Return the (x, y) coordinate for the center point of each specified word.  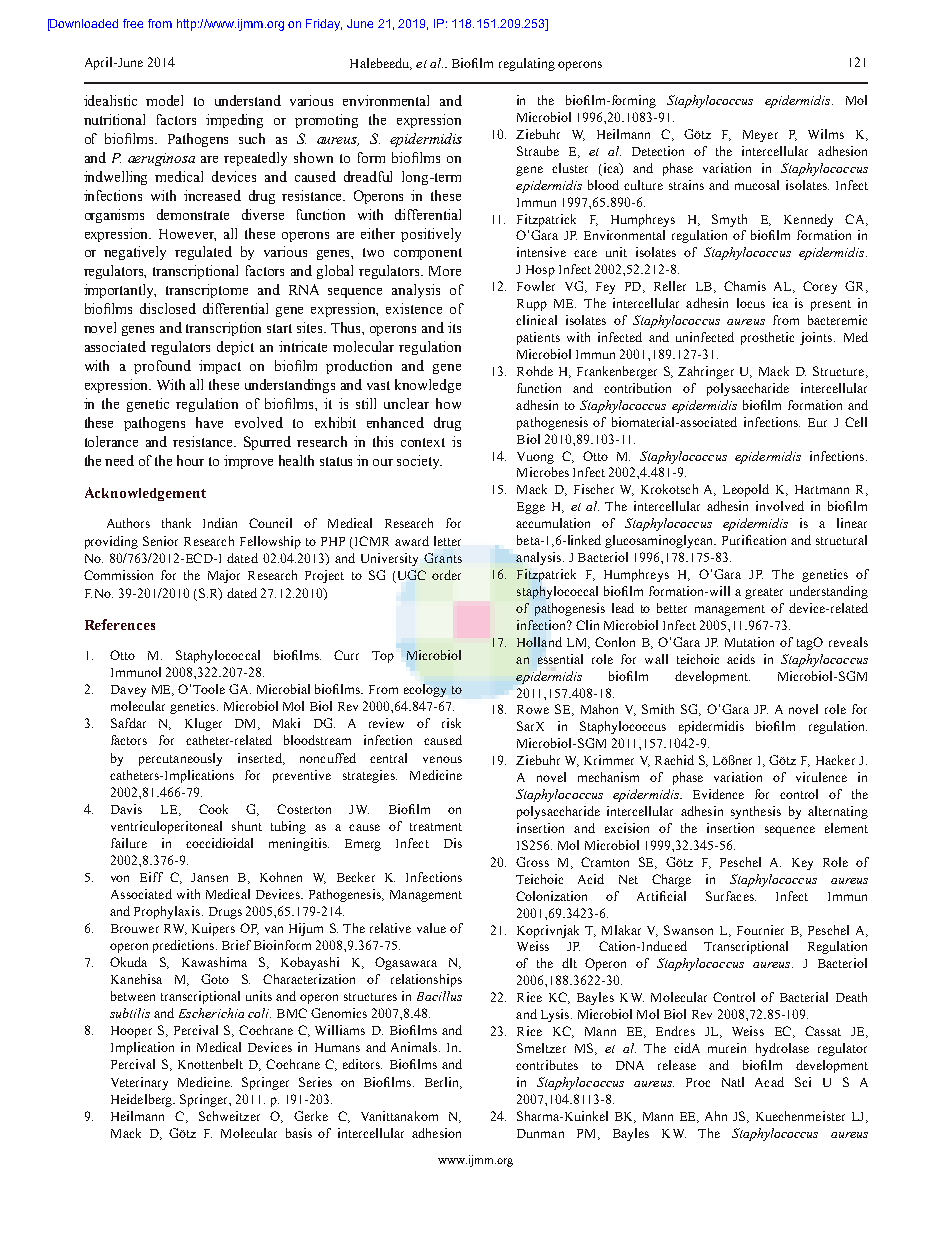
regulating (527, 64)
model (164, 100)
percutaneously (180, 759)
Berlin (443, 1083)
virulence (821, 777)
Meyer (760, 136)
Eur (817, 422)
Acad (769, 1082)
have (209, 422)
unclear (406, 403)
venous (442, 759)
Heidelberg (142, 1100)
